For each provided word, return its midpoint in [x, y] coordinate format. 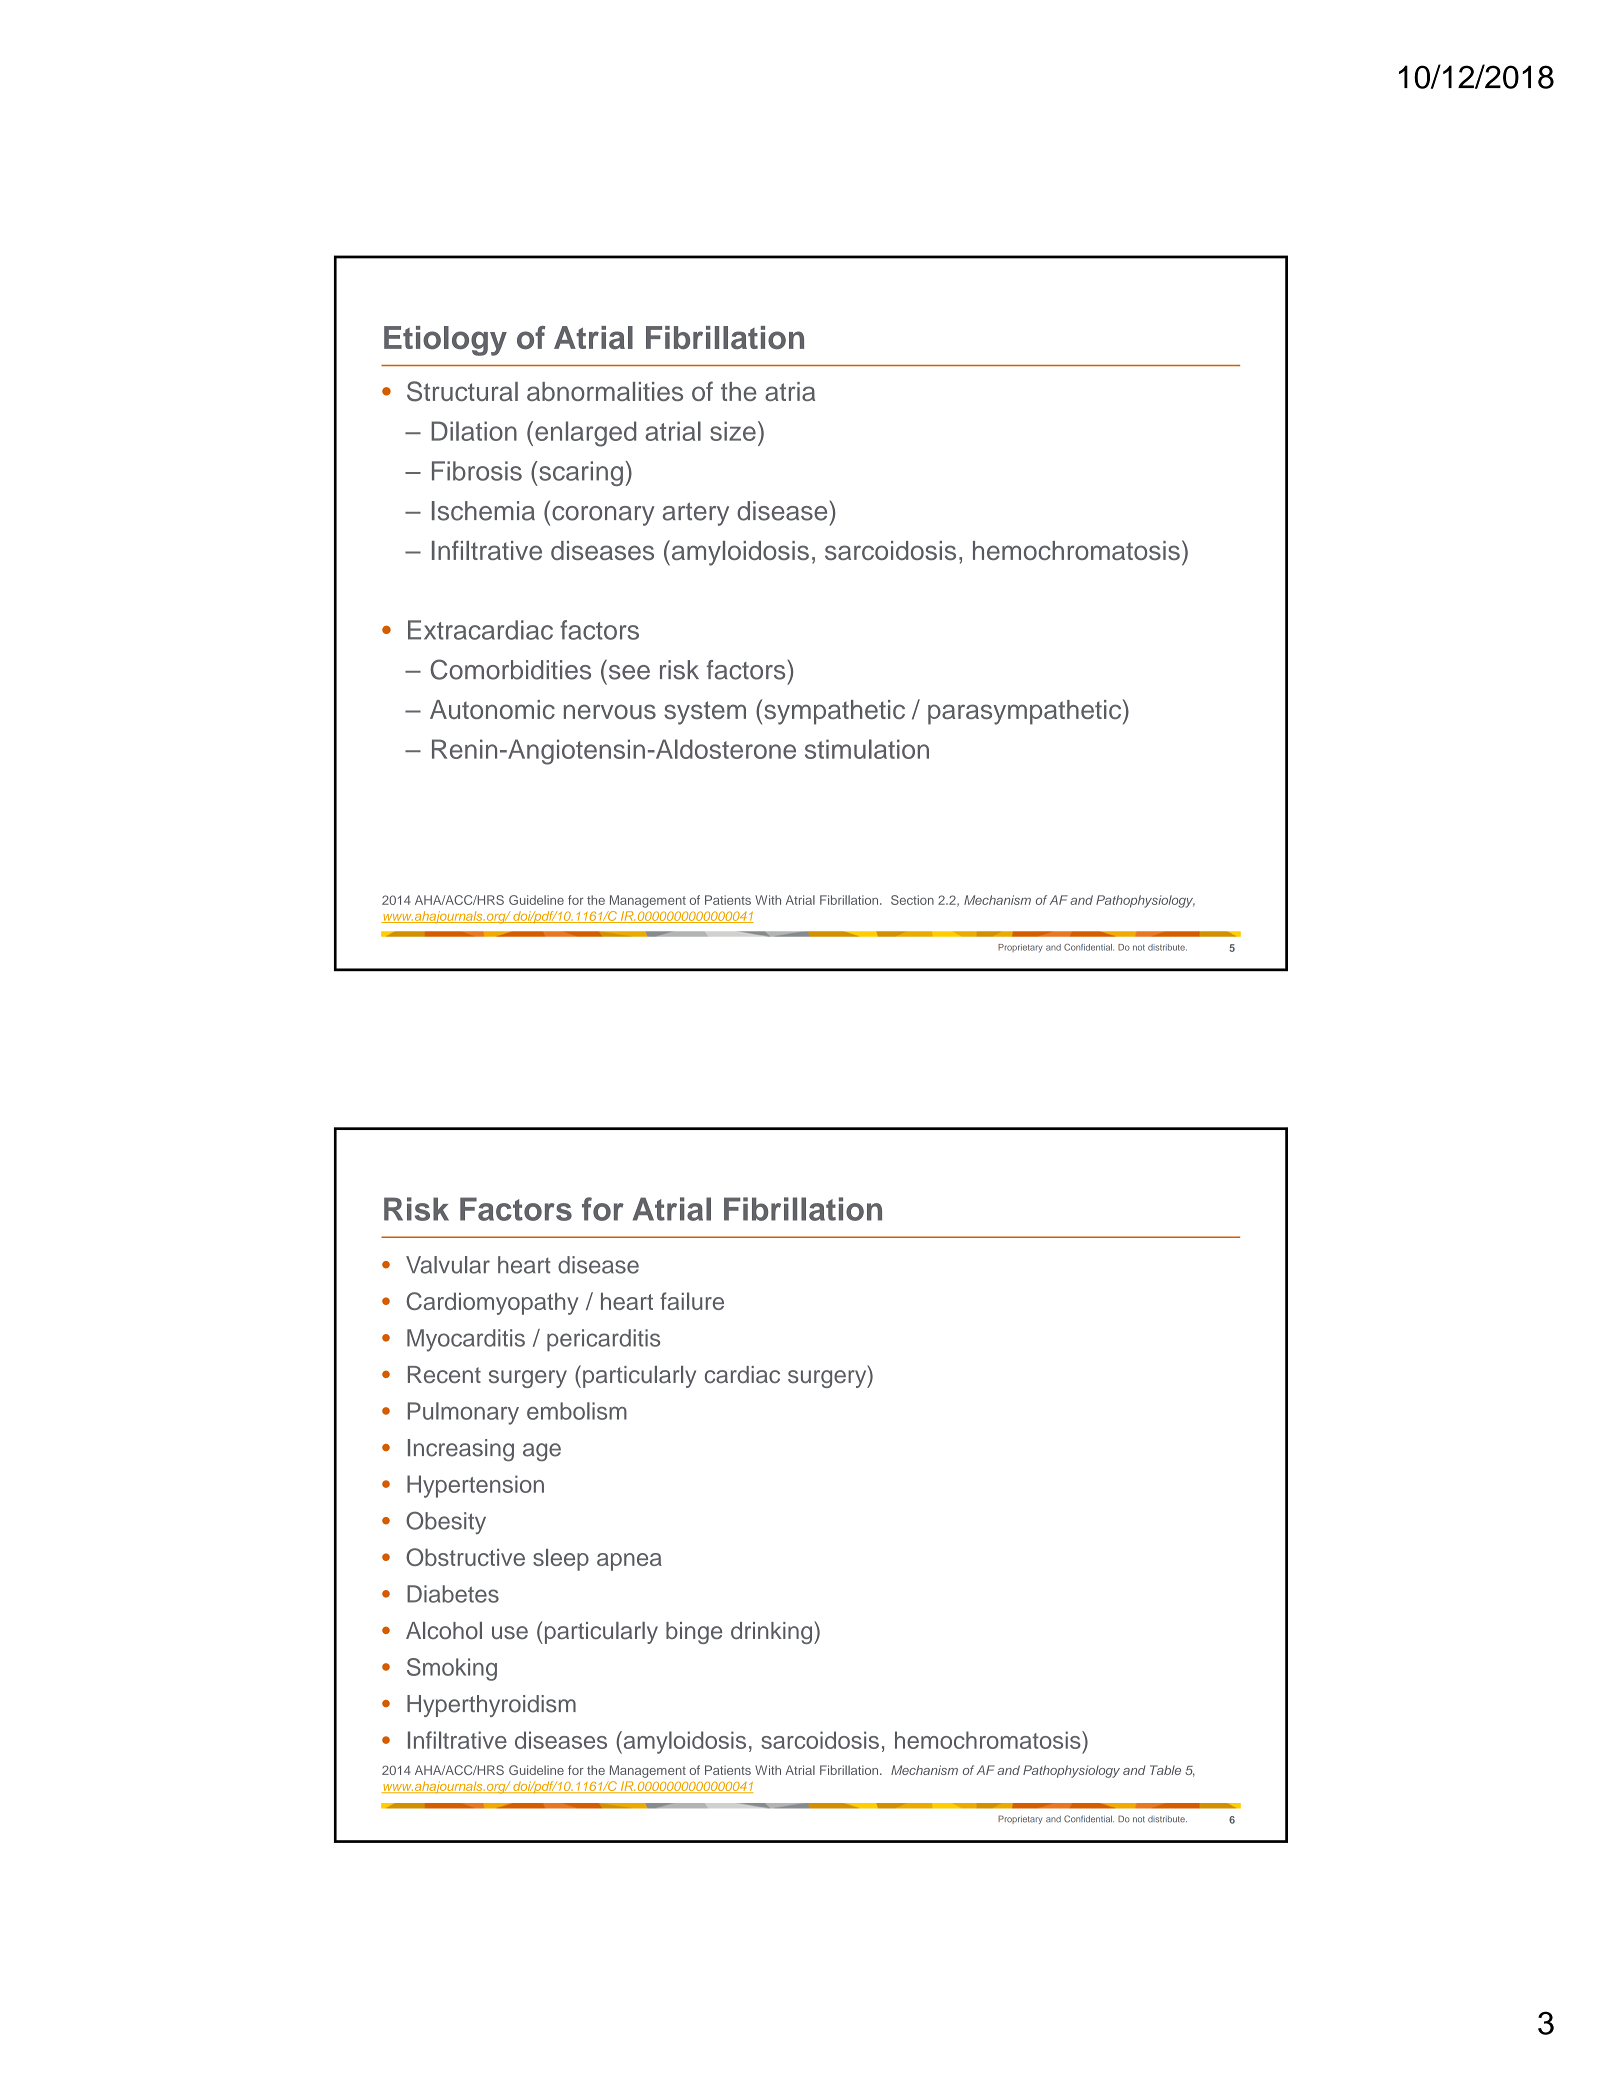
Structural [462, 391]
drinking [773, 1632]
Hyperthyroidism [491, 1706]
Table [1165, 1770]
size [733, 431]
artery [696, 514]
